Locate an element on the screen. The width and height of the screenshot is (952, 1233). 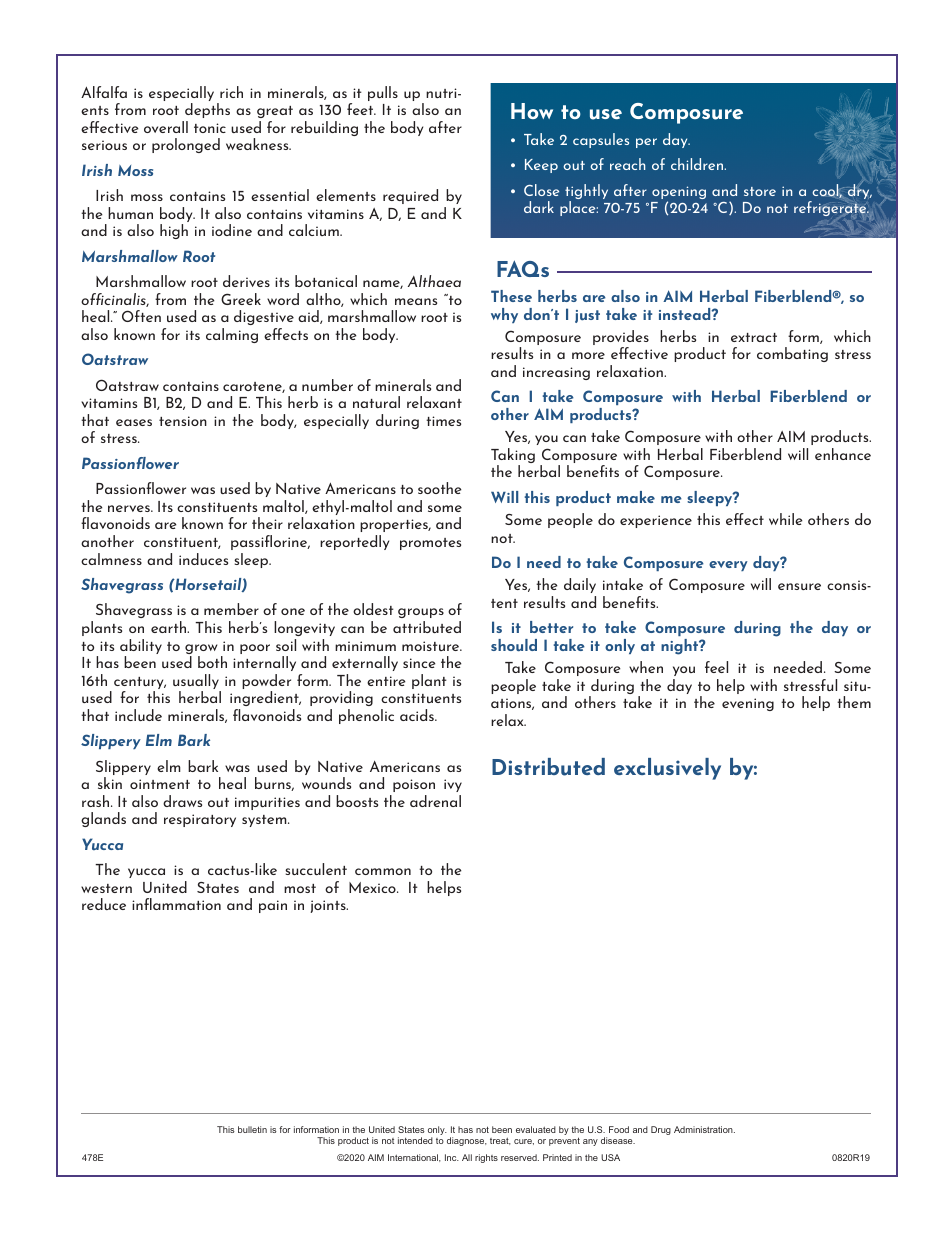
enhance is located at coordinates (843, 454).
